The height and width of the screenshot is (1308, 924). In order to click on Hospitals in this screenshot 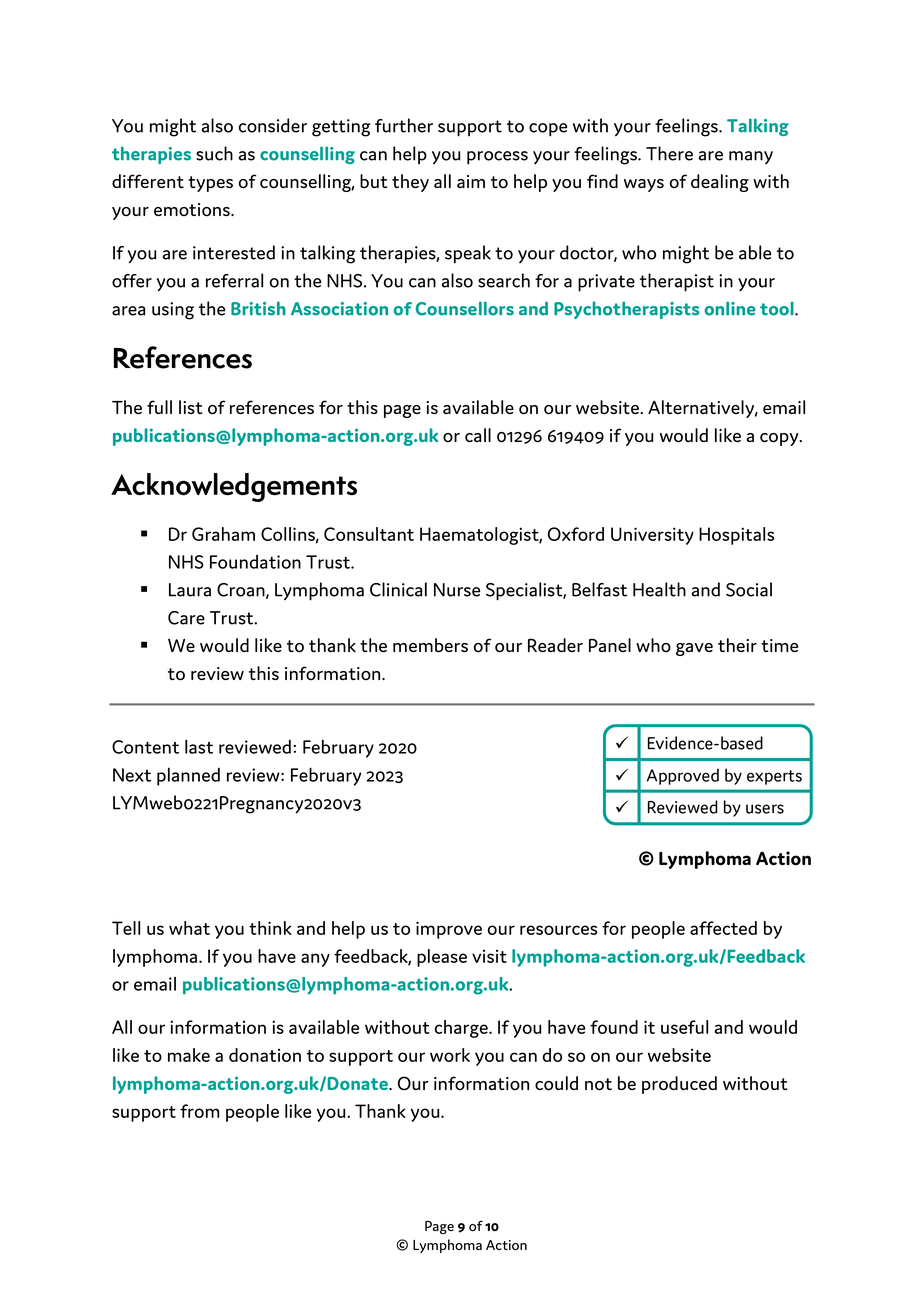, I will do `click(736, 536)`.
